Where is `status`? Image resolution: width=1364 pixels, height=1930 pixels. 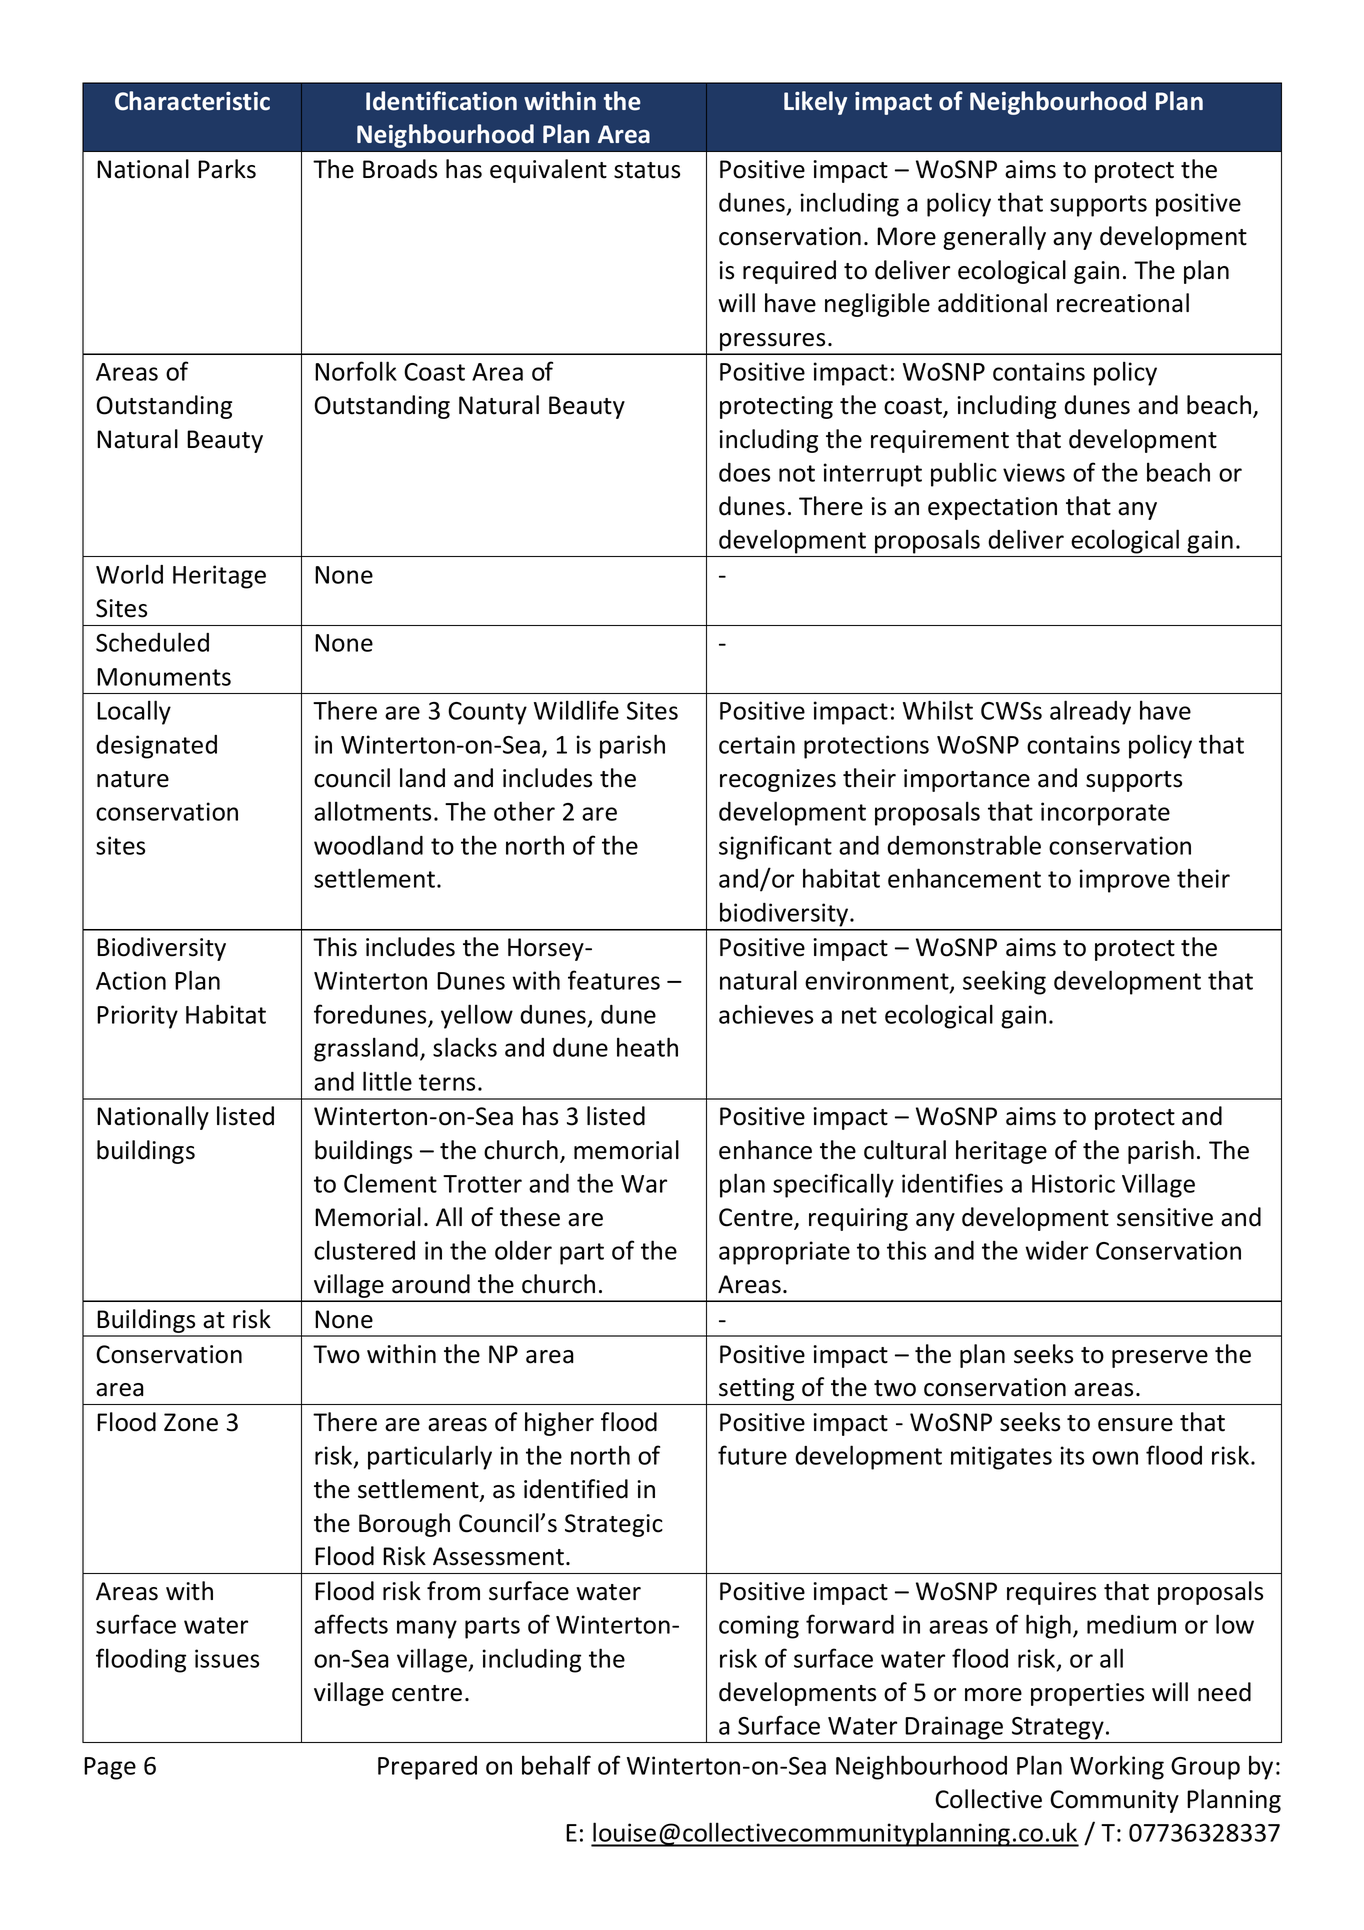 status is located at coordinates (647, 170).
